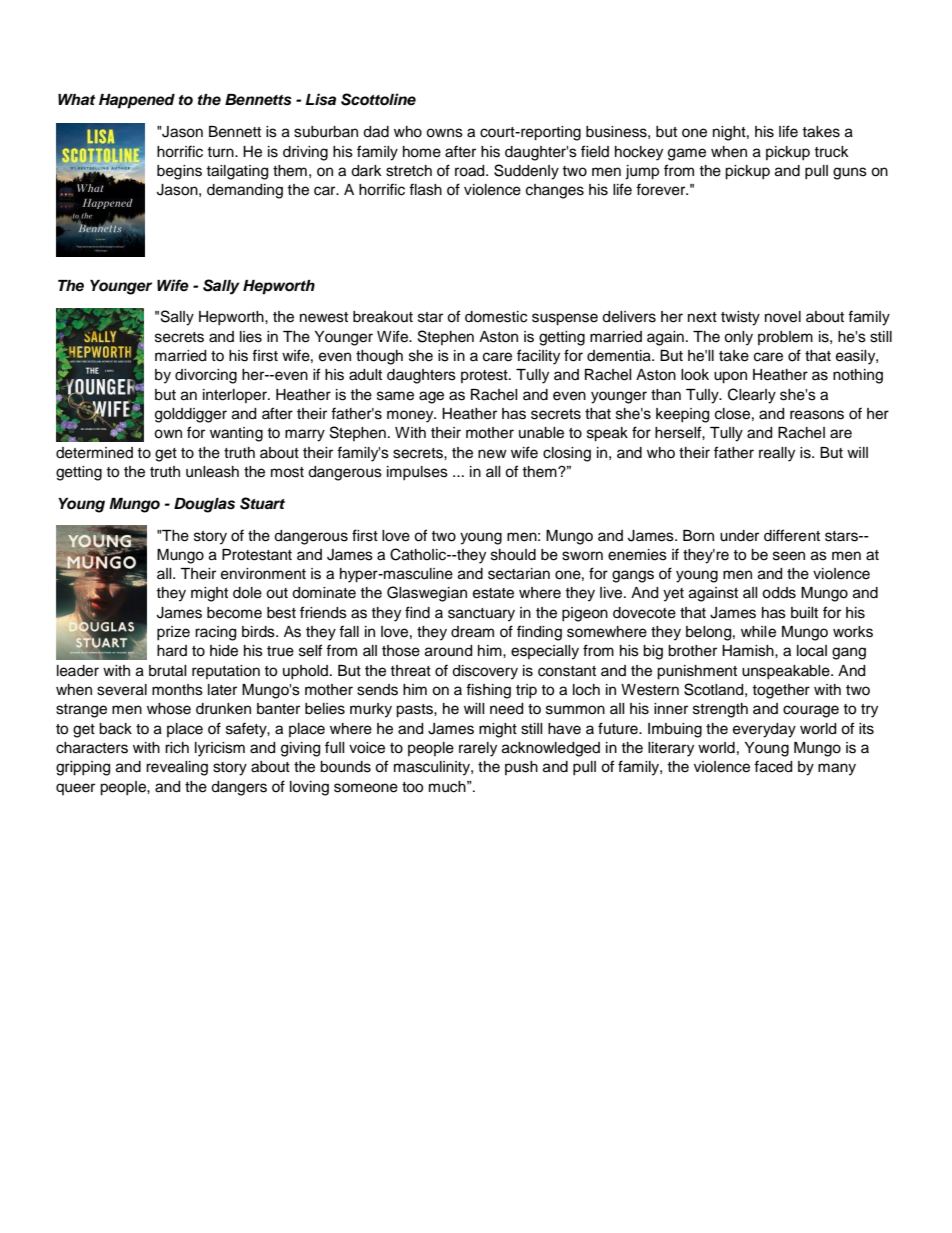  I want to click on rarely, so click(478, 749).
